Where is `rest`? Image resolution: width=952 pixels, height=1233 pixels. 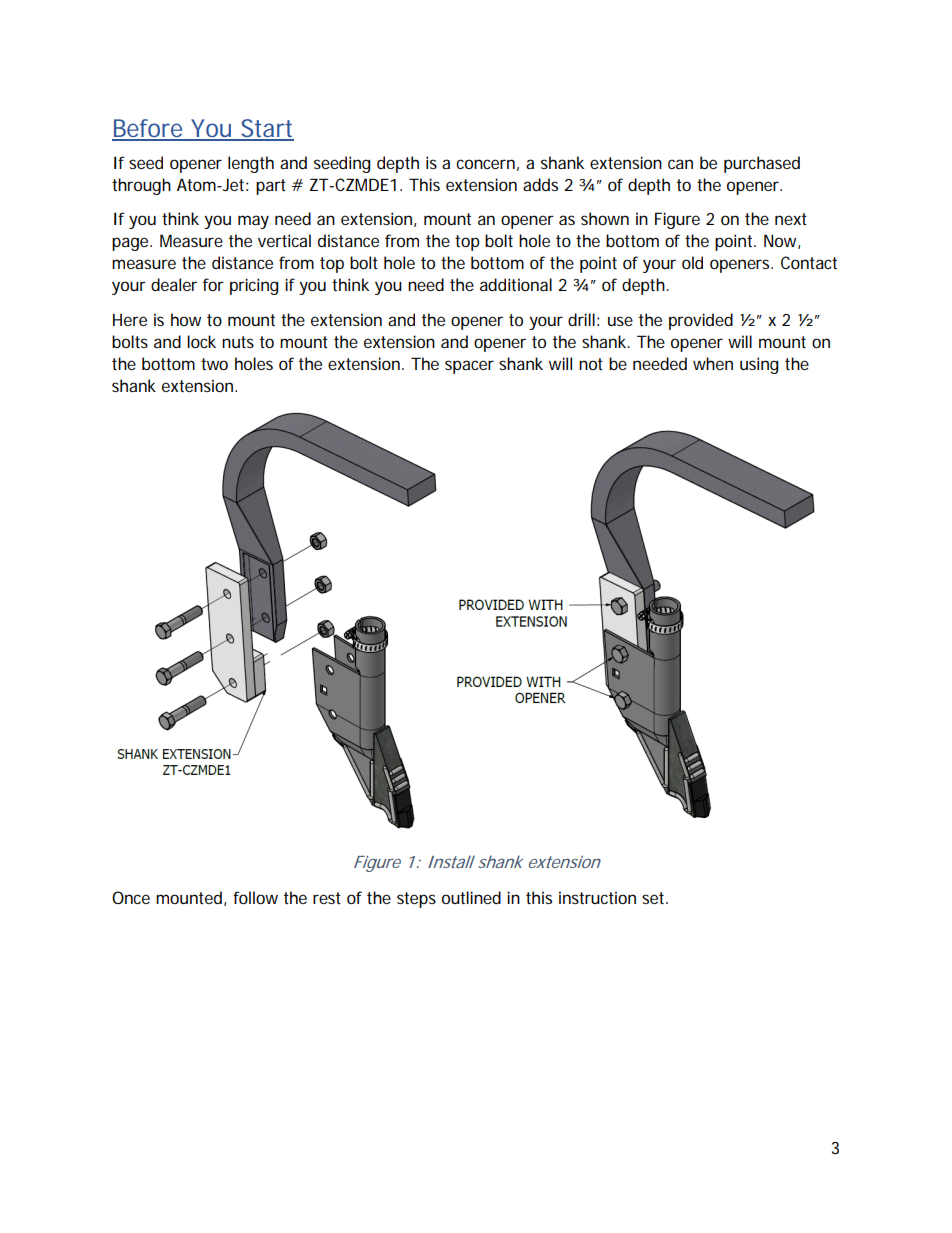
rest is located at coordinates (327, 898).
